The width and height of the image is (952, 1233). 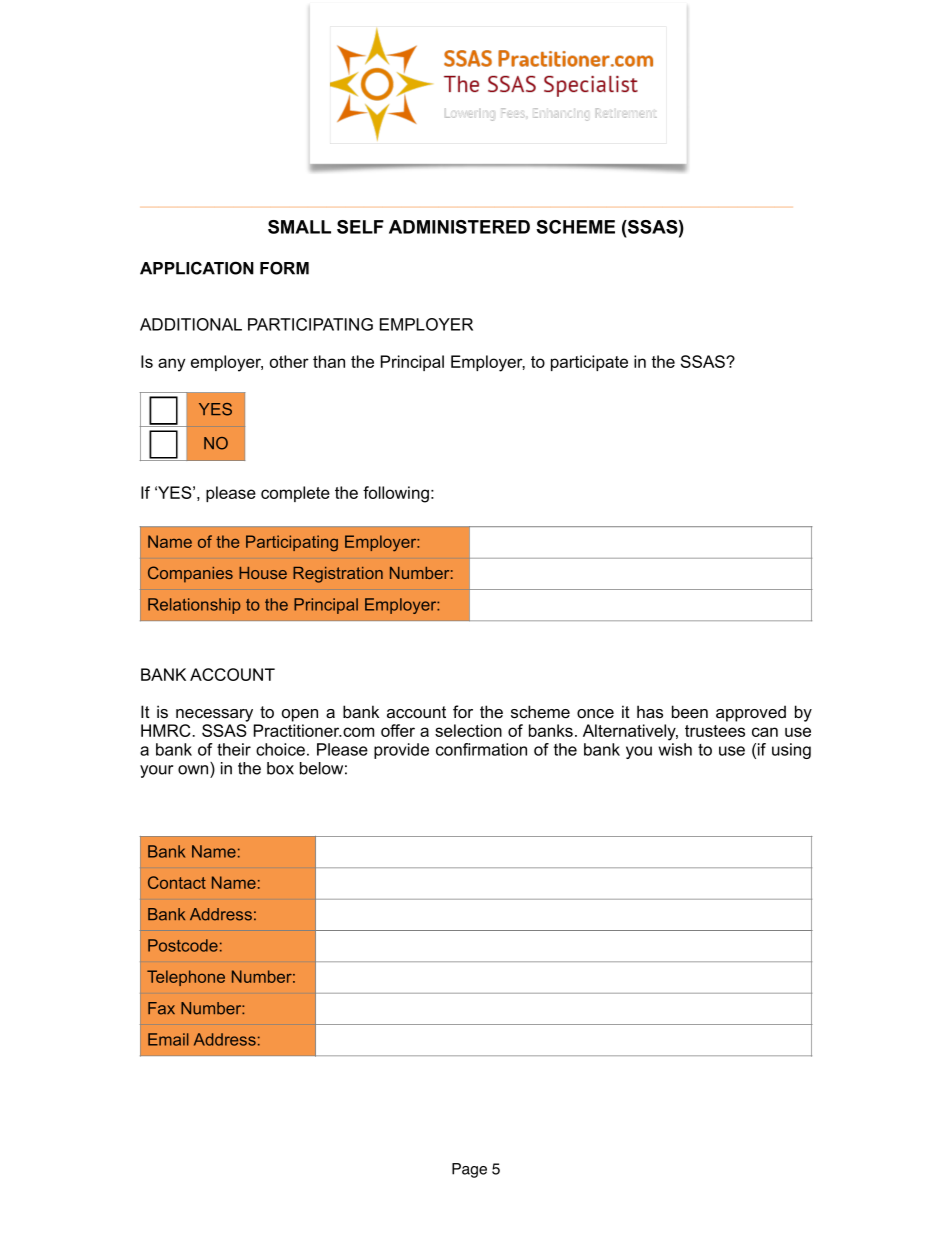 I want to click on following, so click(x=396, y=494).
